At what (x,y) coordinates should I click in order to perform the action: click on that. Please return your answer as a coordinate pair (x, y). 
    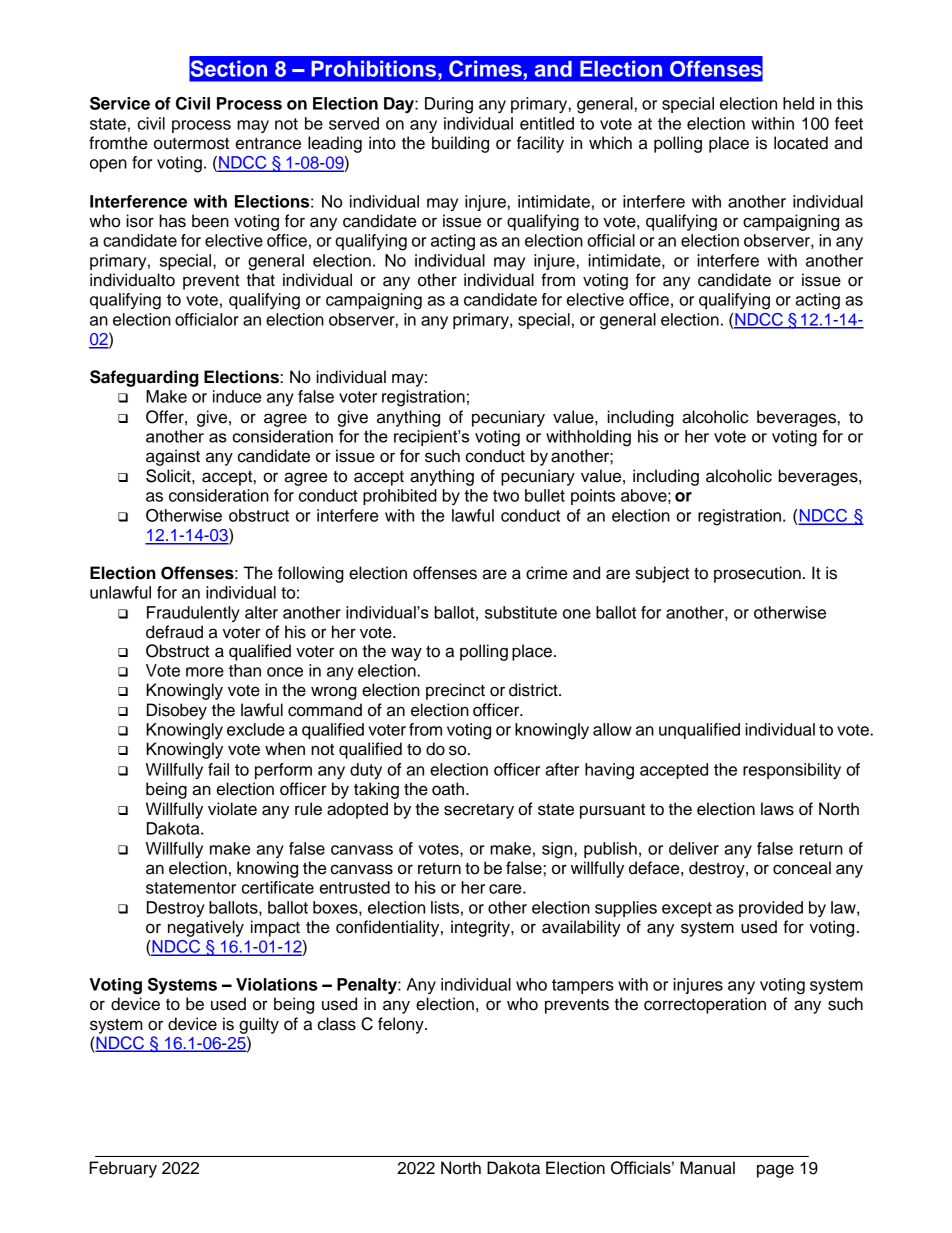
    Looking at the image, I should click on (260, 280).
